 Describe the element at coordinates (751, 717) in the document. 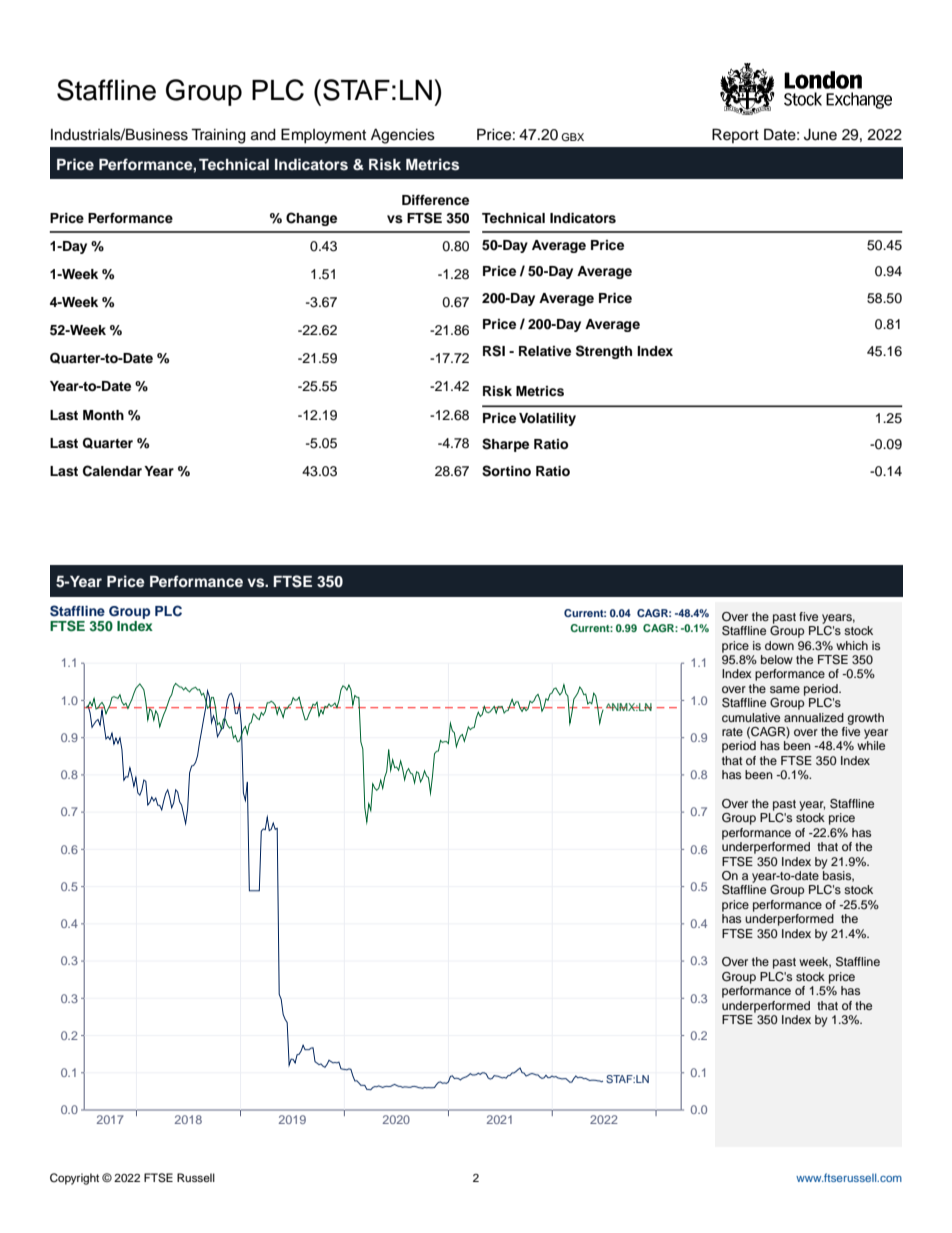

I see `cumulative` at that location.
